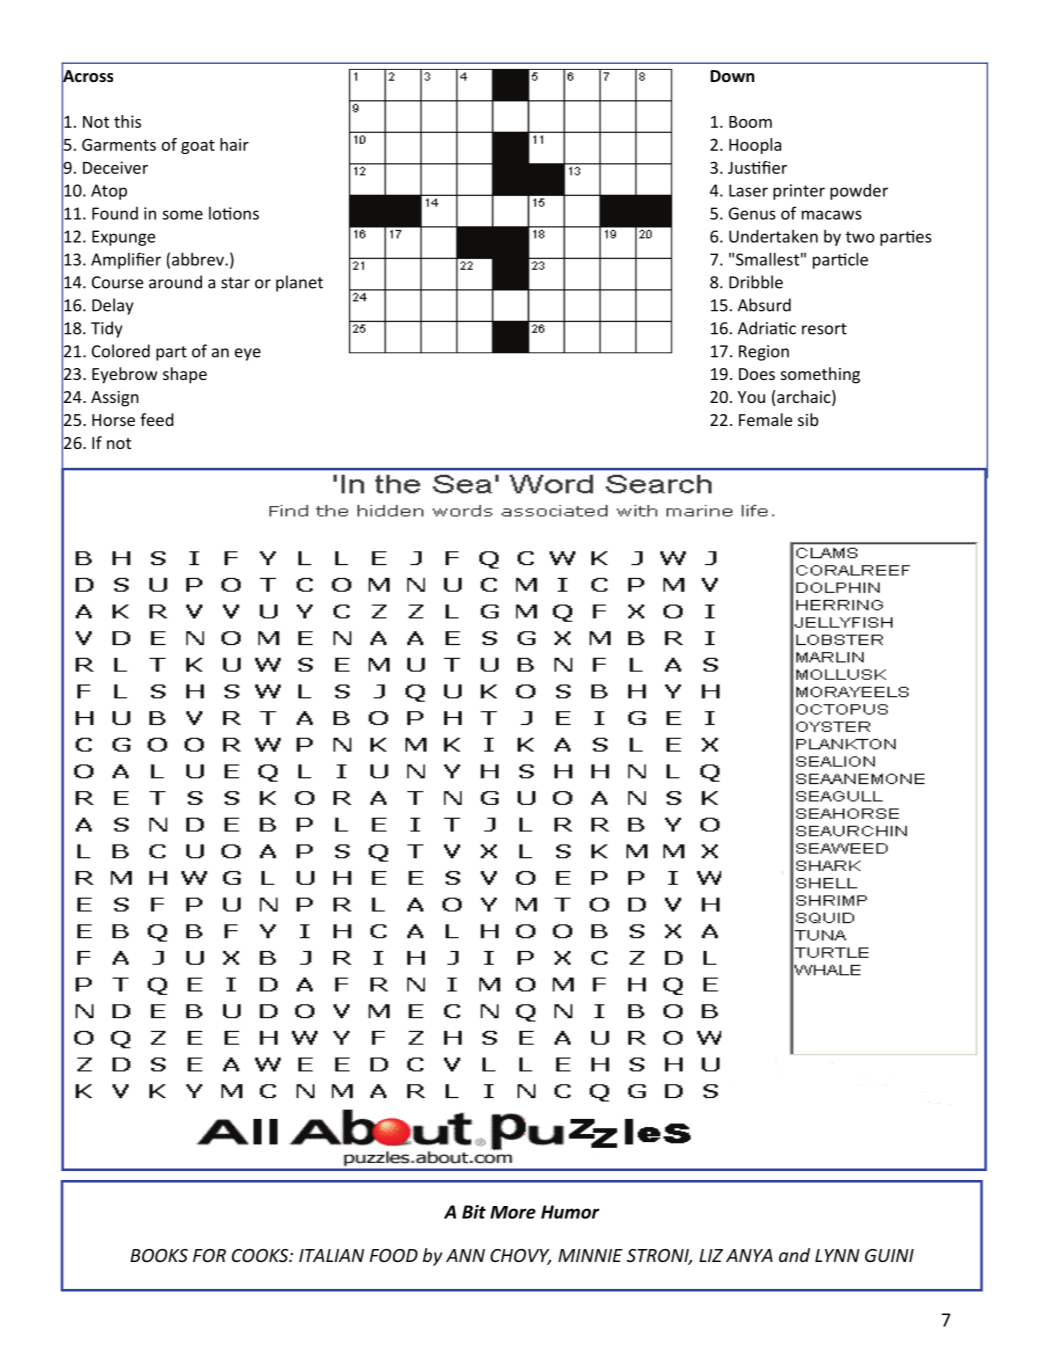 The width and height of the screenshot is (1045, 1353). Describe the element at coordinates (159, 1255) in the screenshot. I see `BOOKS` at that location.
